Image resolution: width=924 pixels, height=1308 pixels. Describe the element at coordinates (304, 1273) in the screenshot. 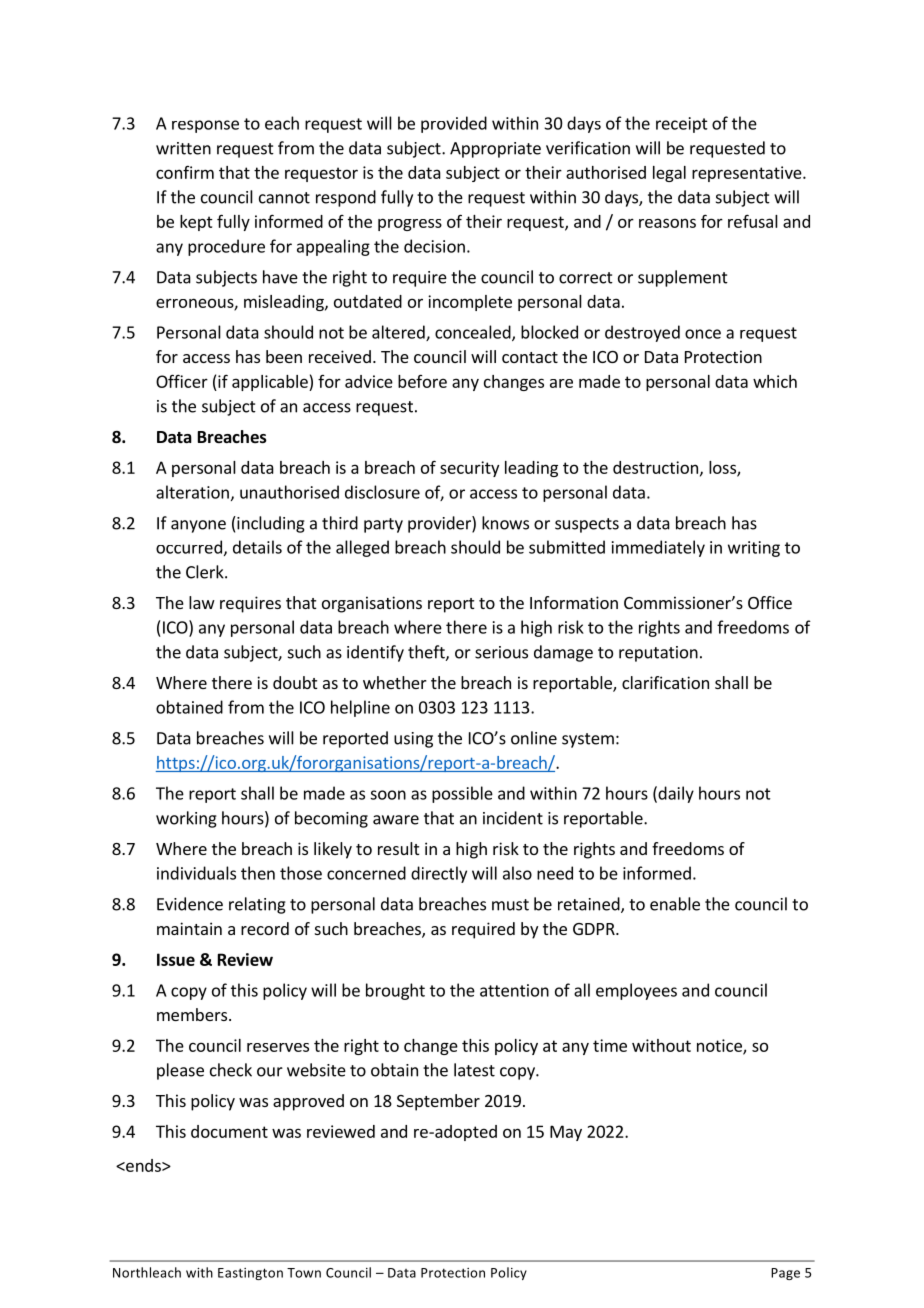

I see `Town` at that location.
